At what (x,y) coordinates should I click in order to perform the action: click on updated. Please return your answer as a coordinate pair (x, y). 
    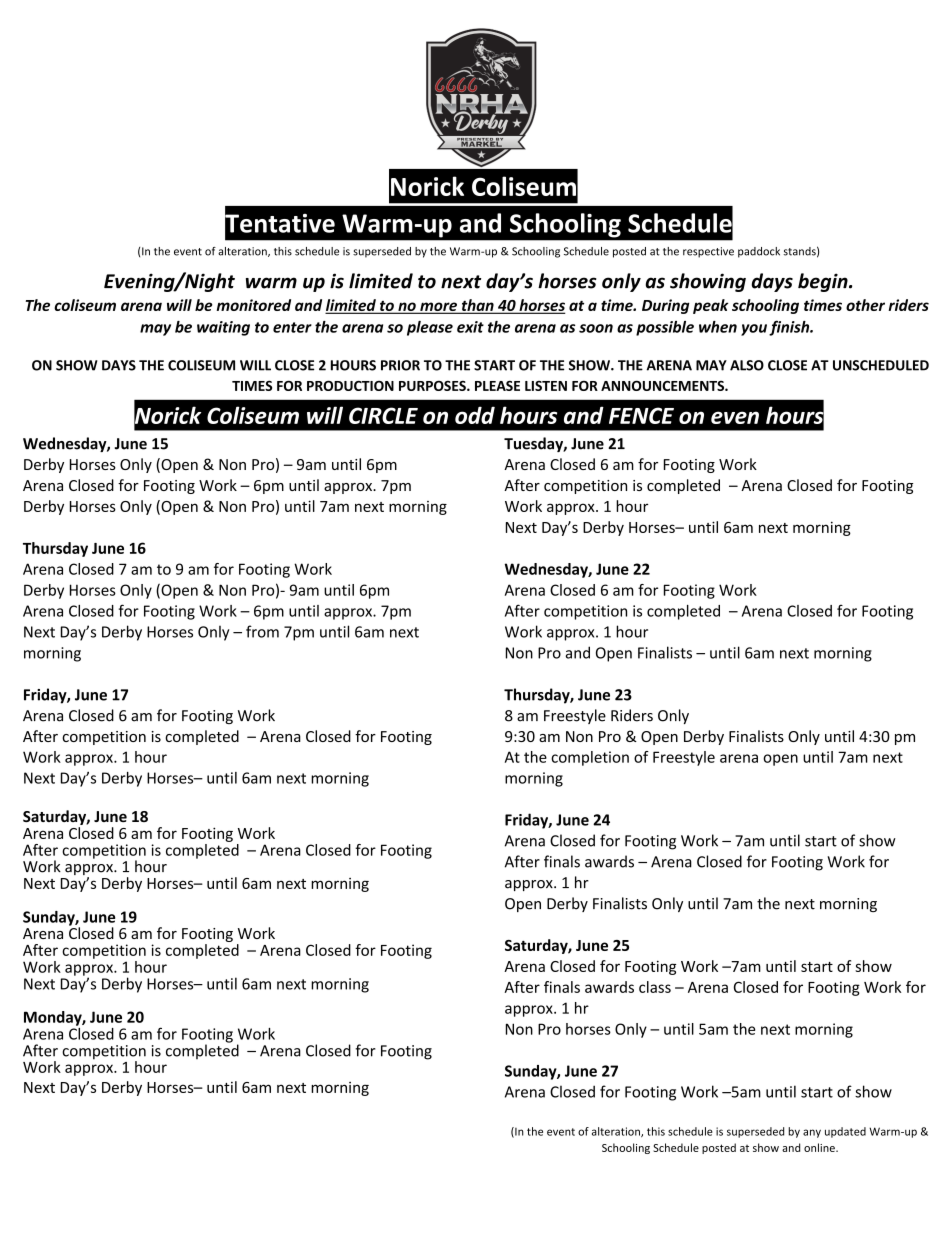
    Looking at the image, I should click on (845, 1132).
